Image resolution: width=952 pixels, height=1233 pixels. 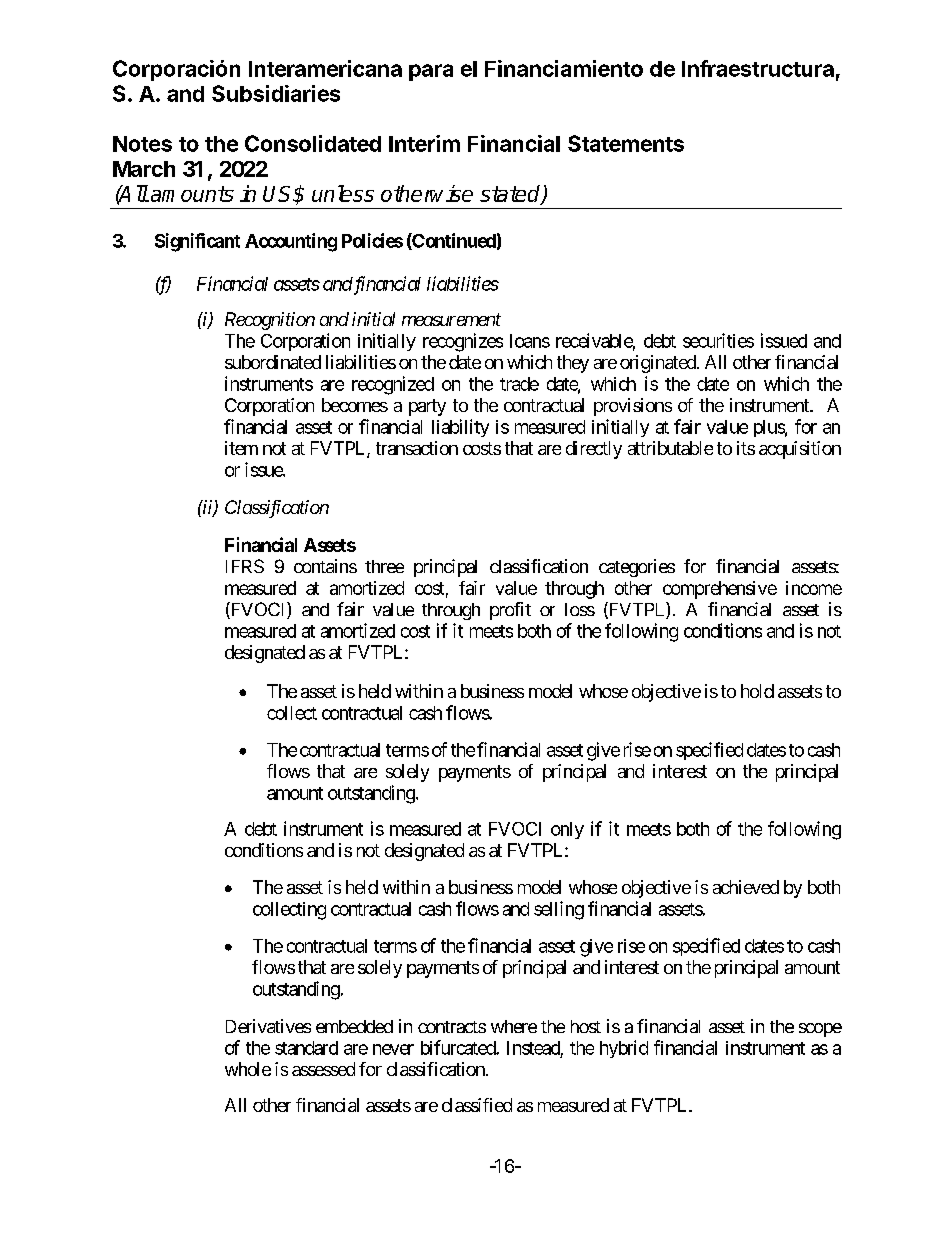 I want to click on profit, so click(x=510, y=611).
